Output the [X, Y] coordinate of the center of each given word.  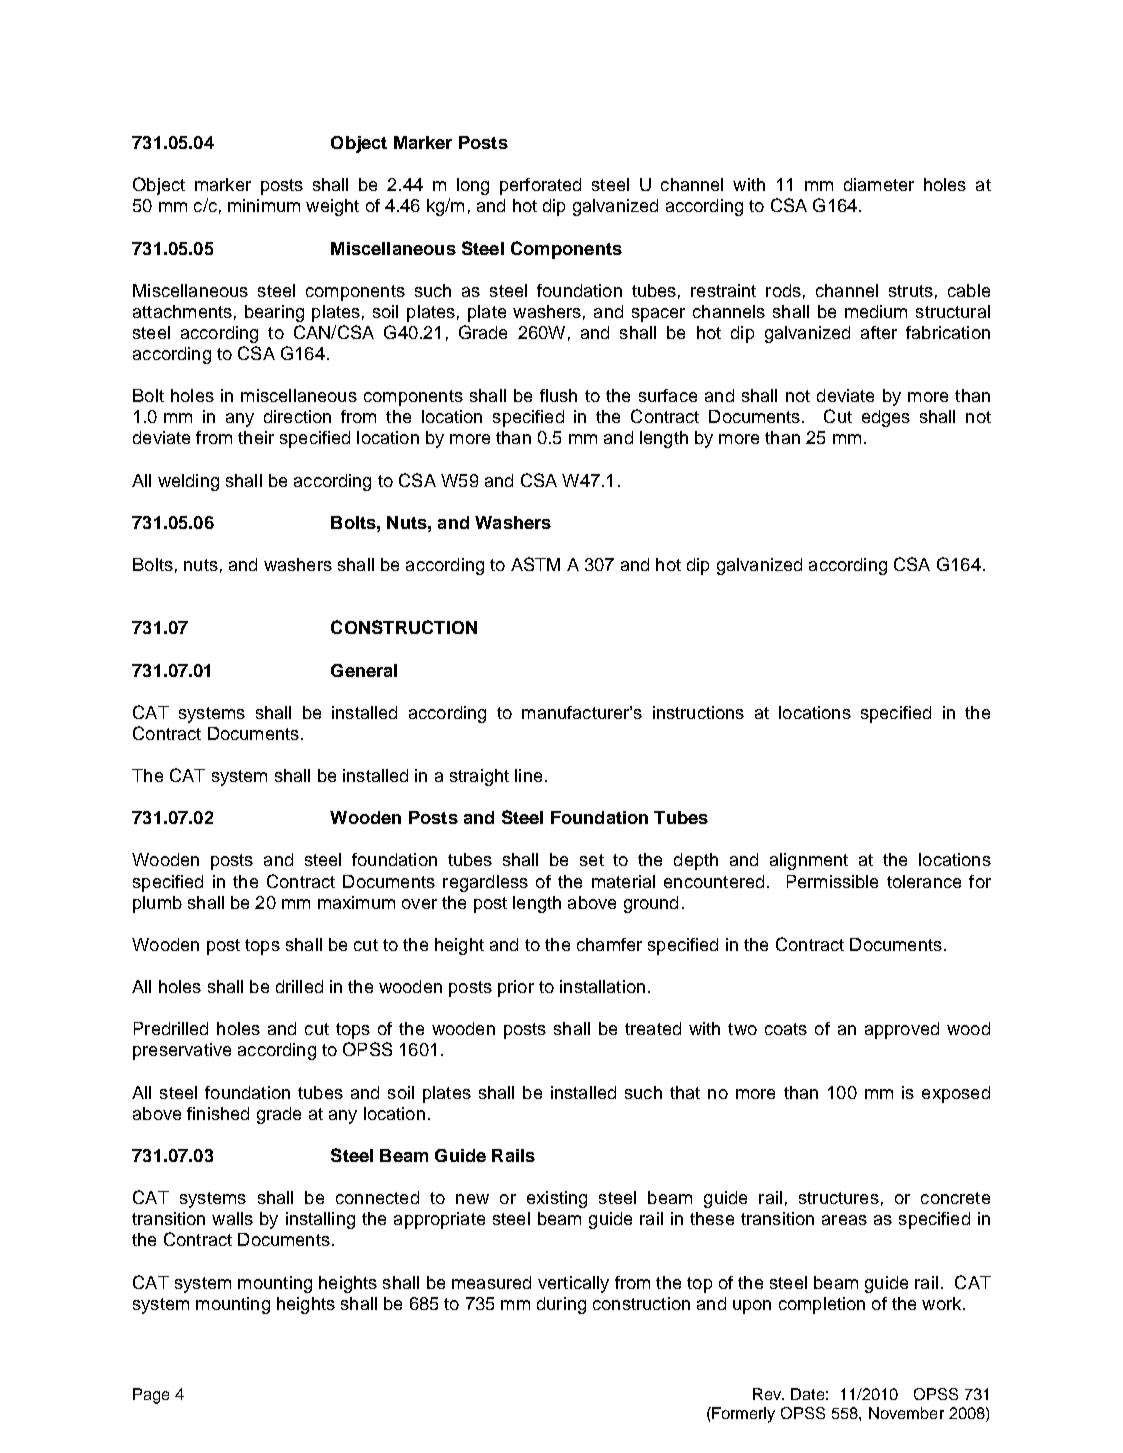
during [561, 1305]
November [906, 1413]
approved [902, 1030]
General [364, 670]
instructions [698, 712]
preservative [182, 1051]
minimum [264, 205]
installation [602, 986]
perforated [540, 186]
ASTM [535, 564]
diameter [879, 184]
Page [151, 1396]
